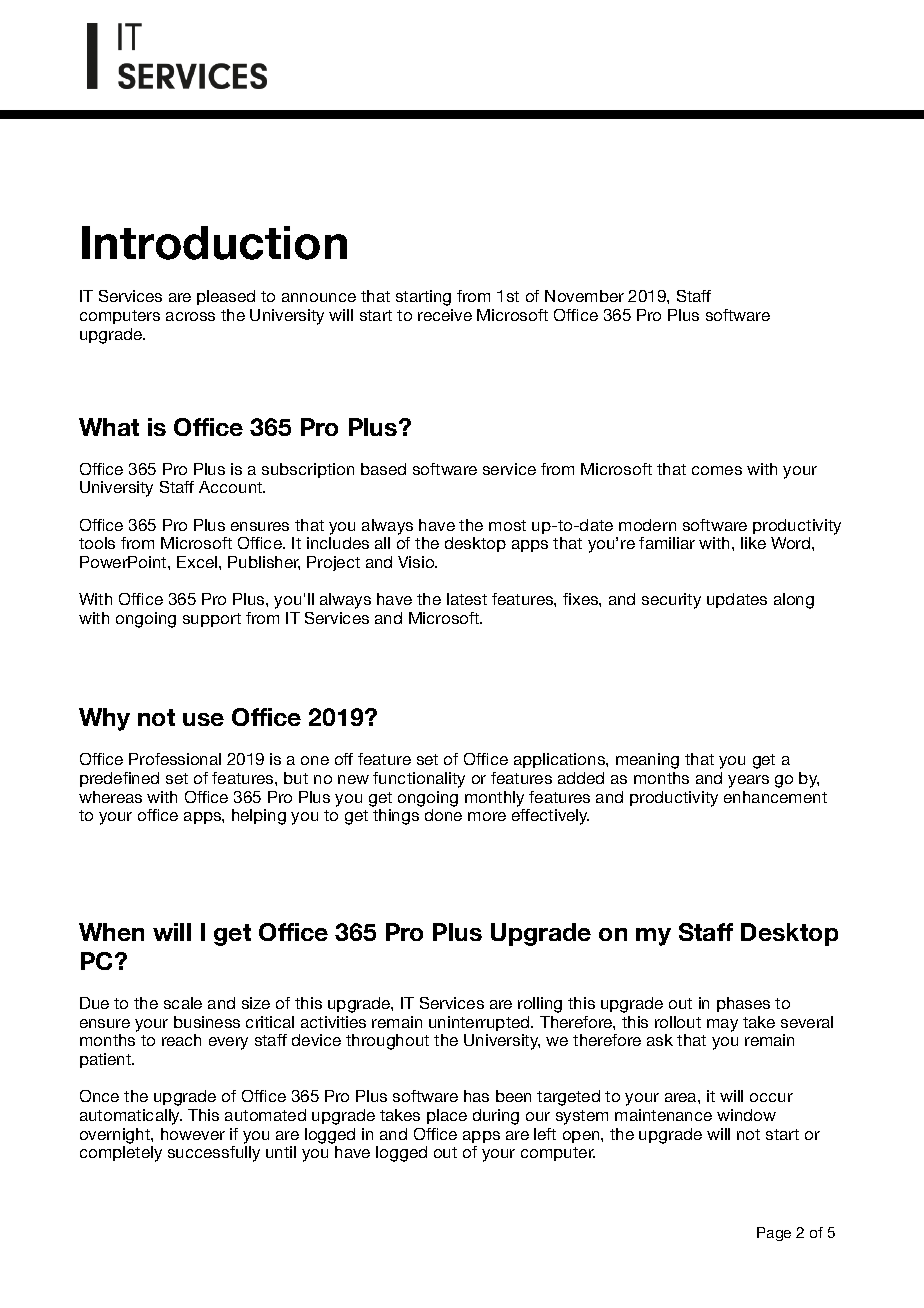  I want to click on successfully, so click(214, 1154).
